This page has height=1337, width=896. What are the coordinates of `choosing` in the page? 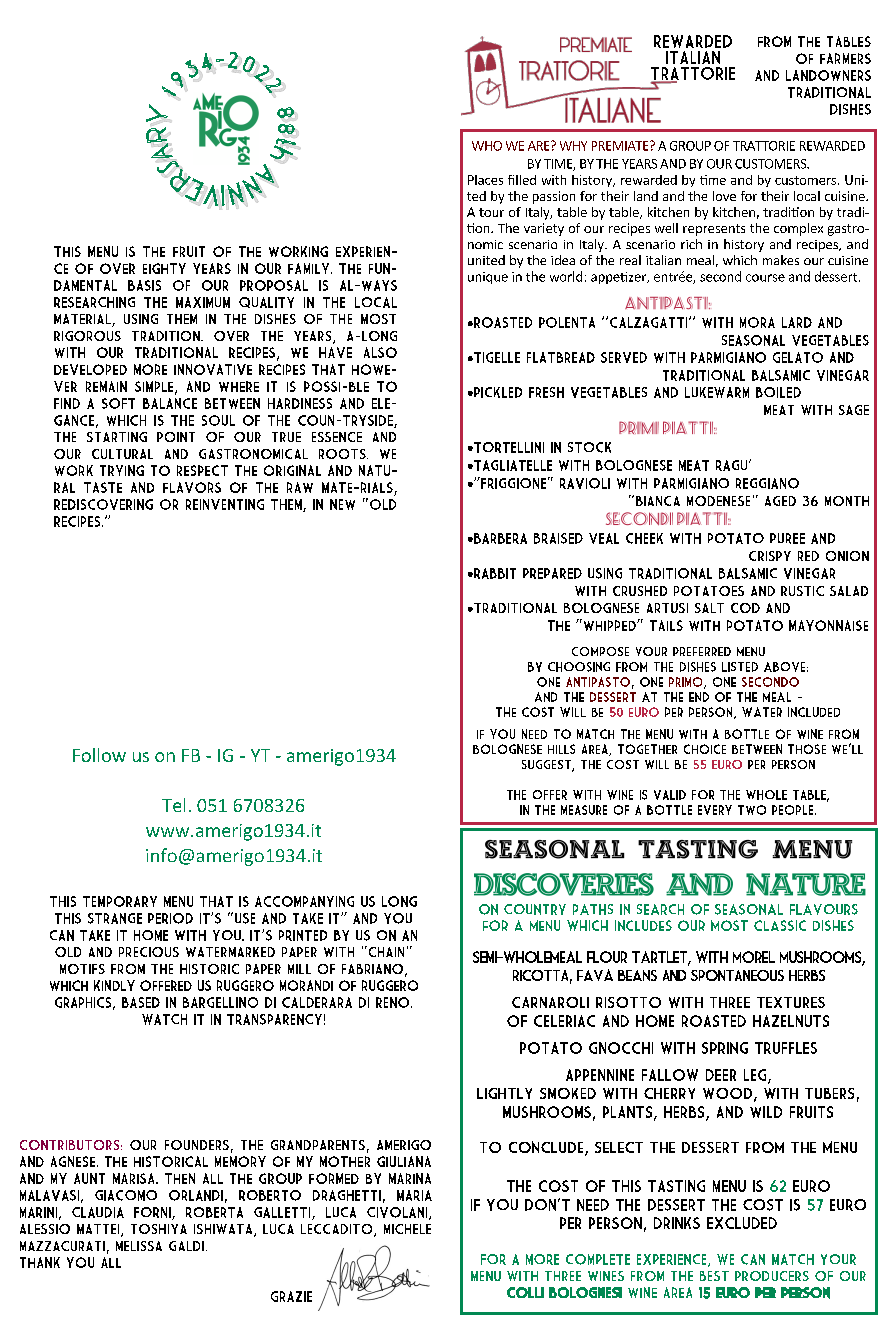 It's located at (579, 667).
